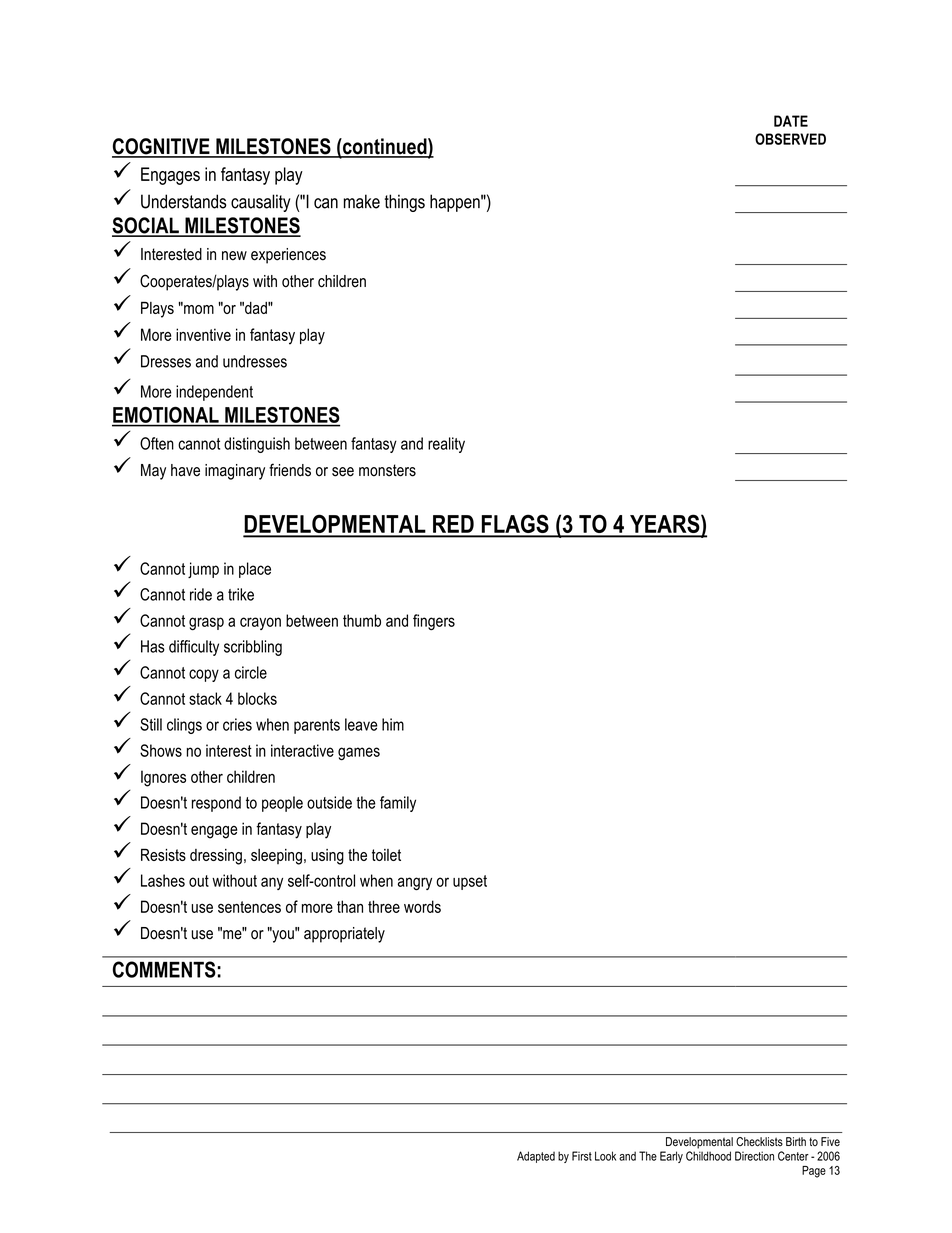 This document has width=952, height=1233. What do you see at coordinates (446, 445) in the document?
I see `reality` at bounding box center [446, 445].
